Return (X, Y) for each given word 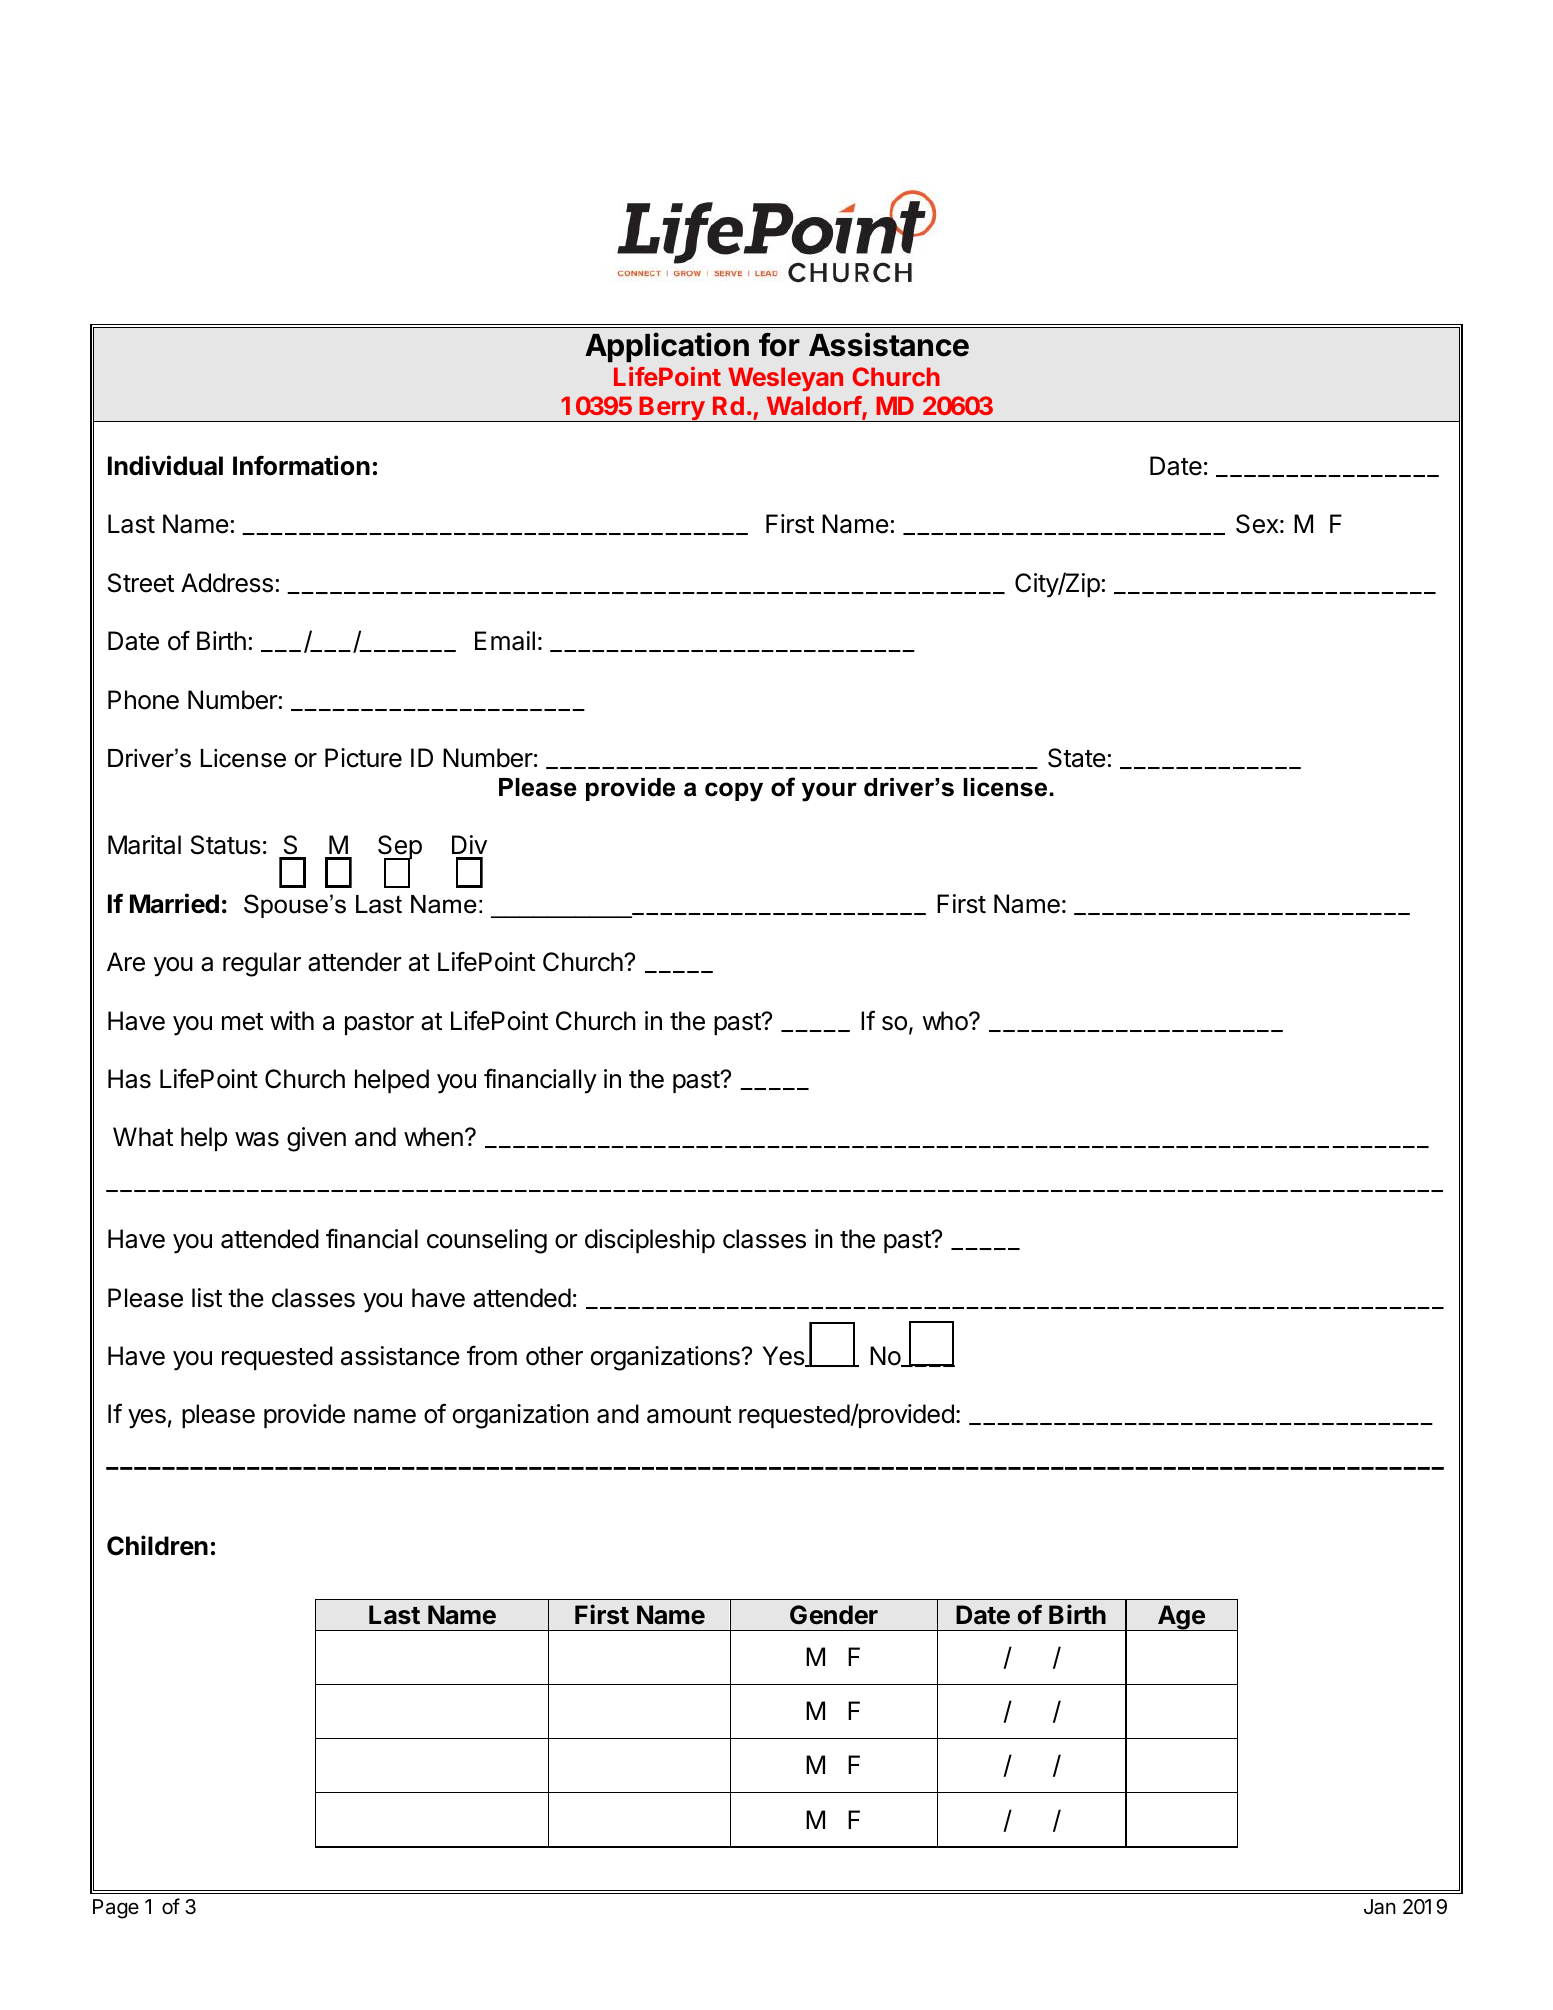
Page (116, 1909)
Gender (834, 1615)
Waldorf (815, 407)
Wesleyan (785, 379)
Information (301, 465)
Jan (1380, 1907)
